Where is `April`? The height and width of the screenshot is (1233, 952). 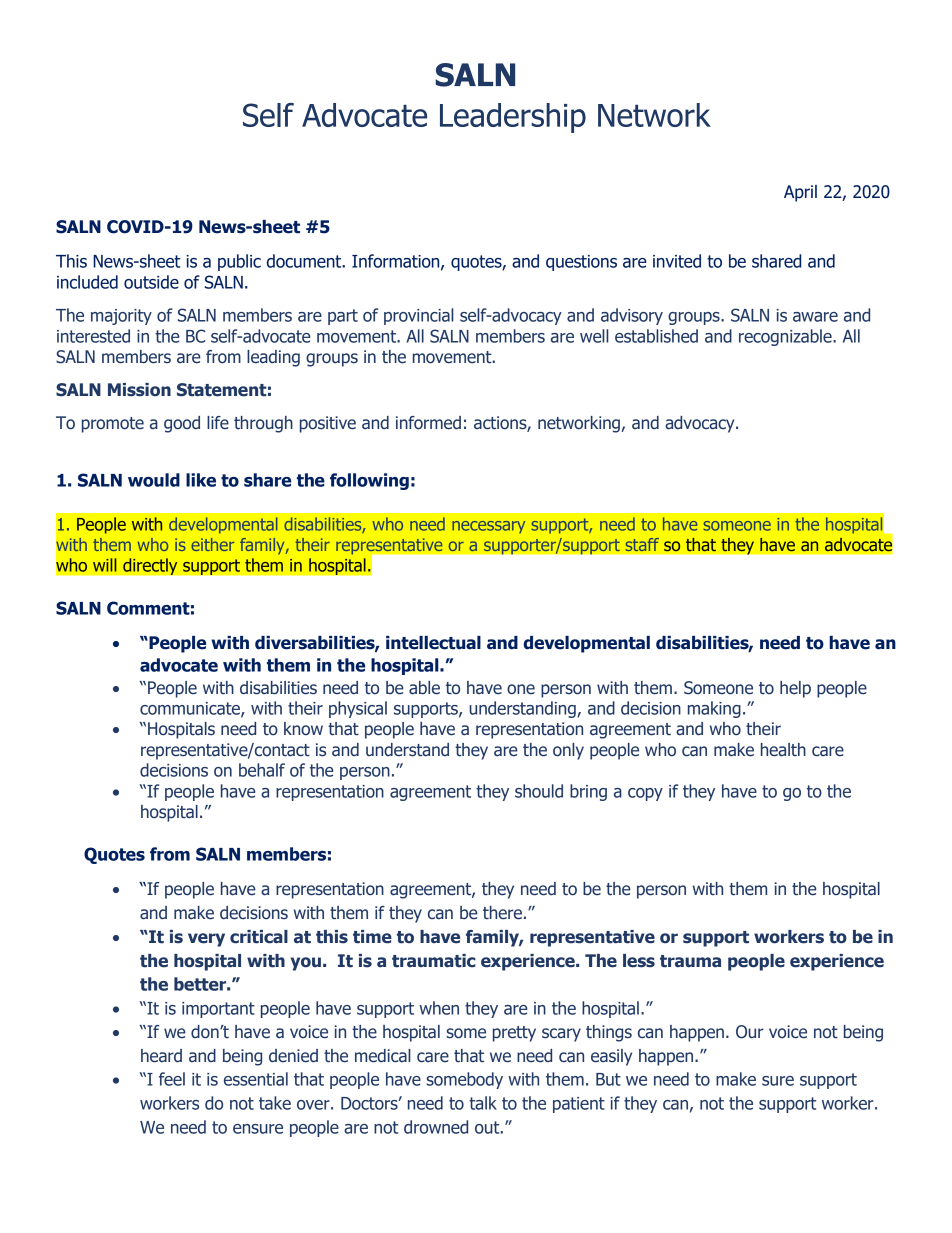
April is located at coordinates (800, 193).
